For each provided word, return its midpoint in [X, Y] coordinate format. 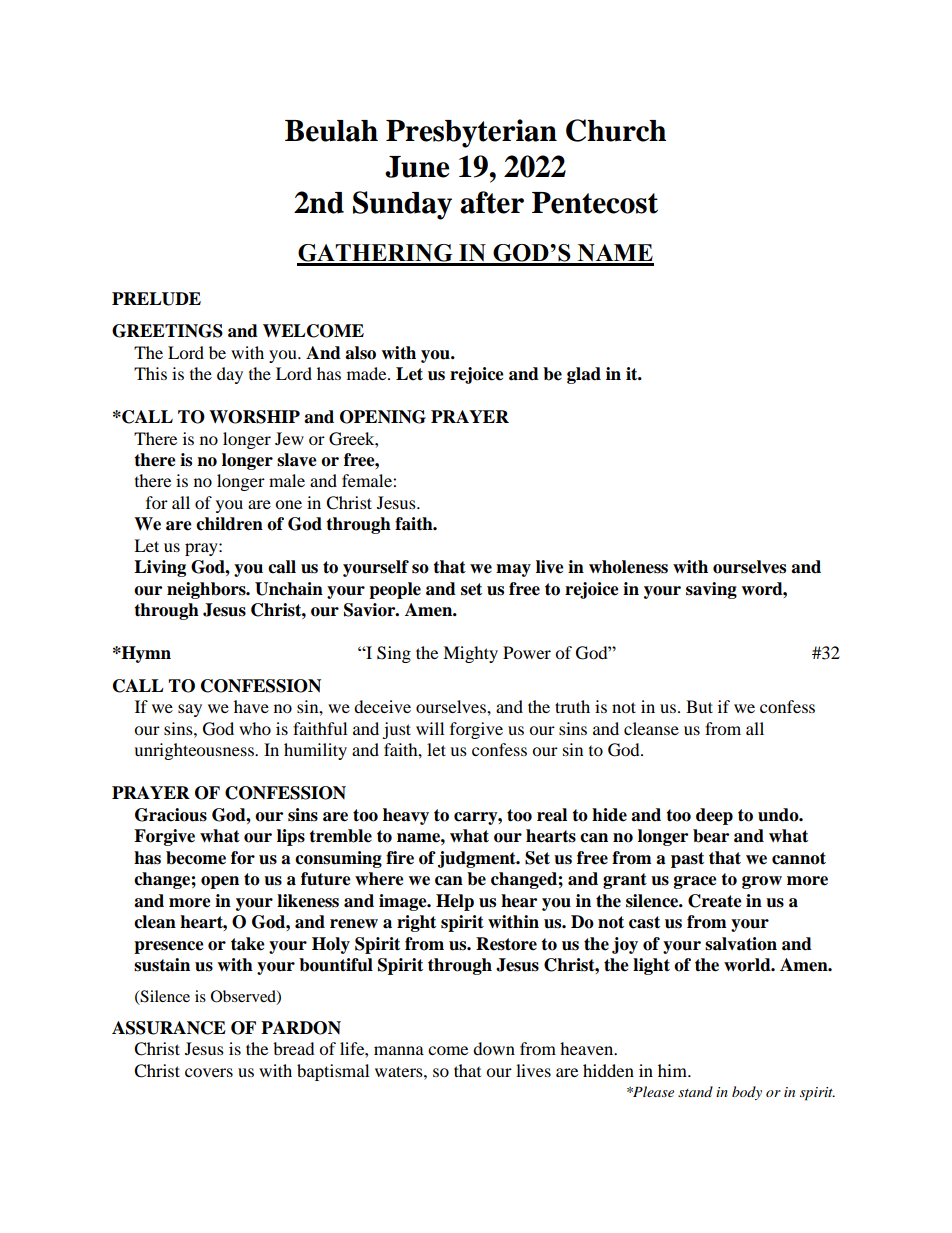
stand [695, 1091]
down [494, 1048]
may [513, 570]
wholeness [628, 567]
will [430, 728]
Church [616, 130]
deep [714, 816]
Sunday [402, 205]
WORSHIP [254, 417]
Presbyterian [471, 133]
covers [209, 1072]
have [251, 706]
